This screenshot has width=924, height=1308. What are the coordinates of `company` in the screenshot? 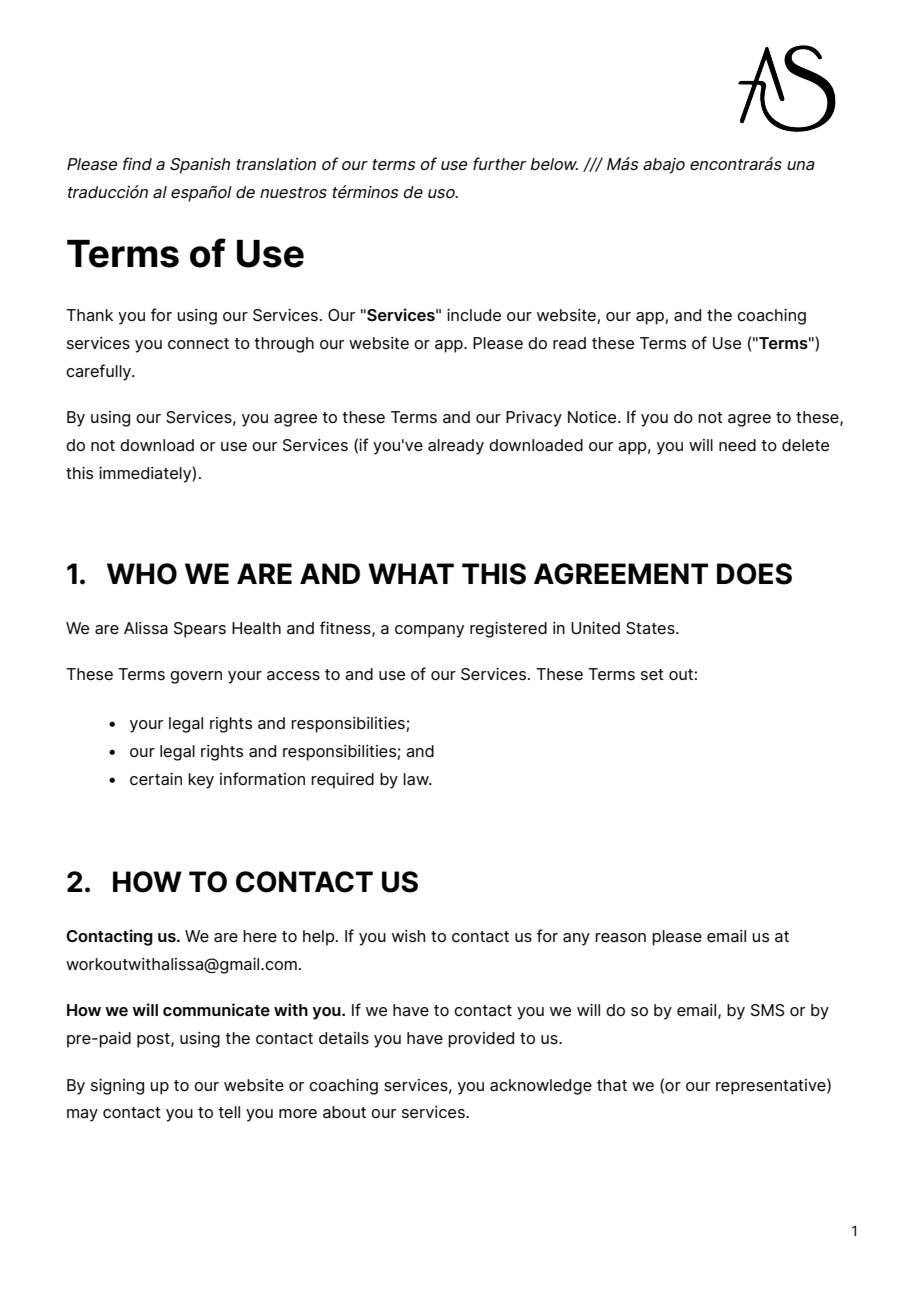 It's located at (429, 631).
